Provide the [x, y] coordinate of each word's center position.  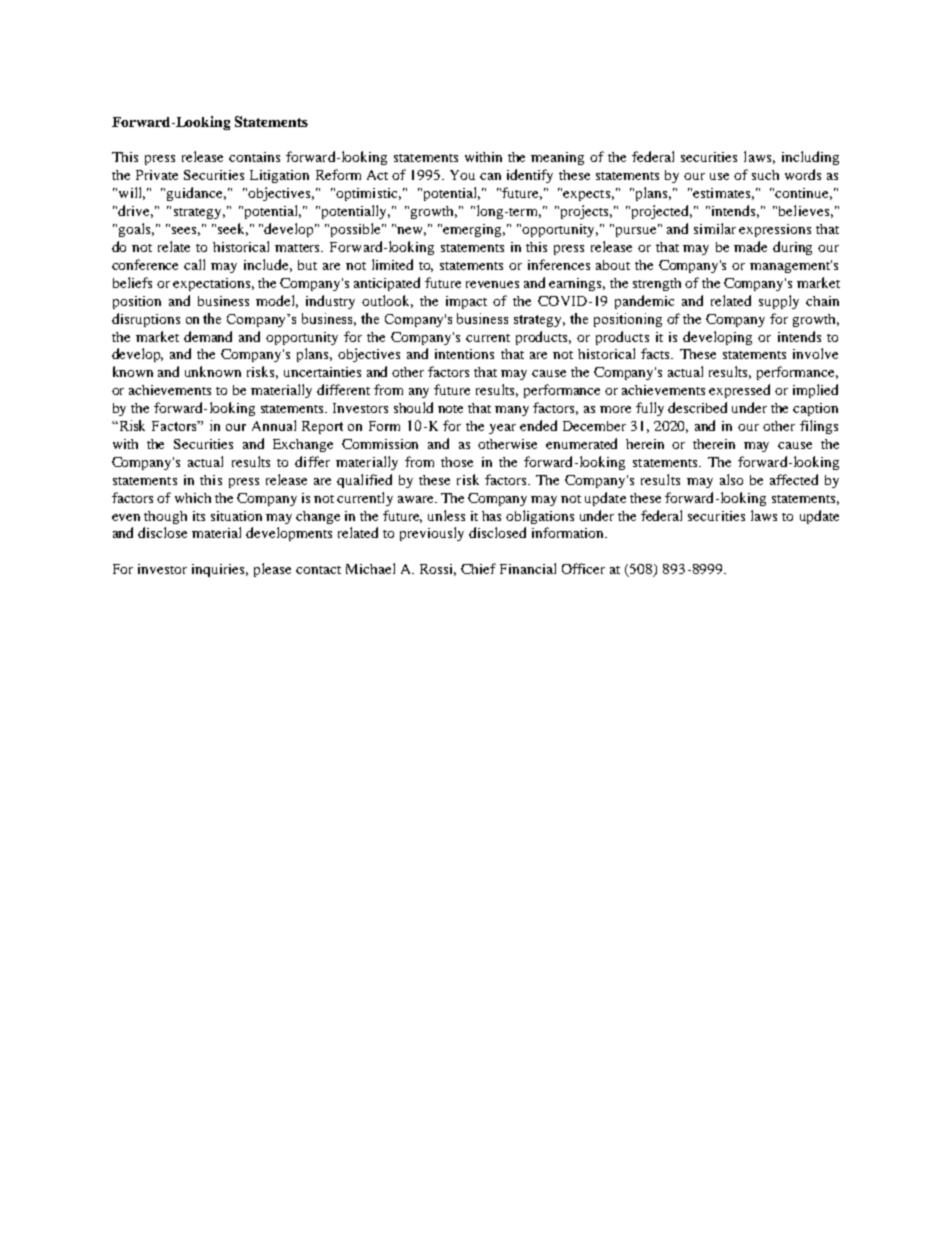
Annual [274, 425]
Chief [478, 568]
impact [466, 302]
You [462, 175]
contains [254, 157]
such [765, 175]
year [502, 429]
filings [819, 427]
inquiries [220, 570]
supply [779, 302]
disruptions [146, 320]
